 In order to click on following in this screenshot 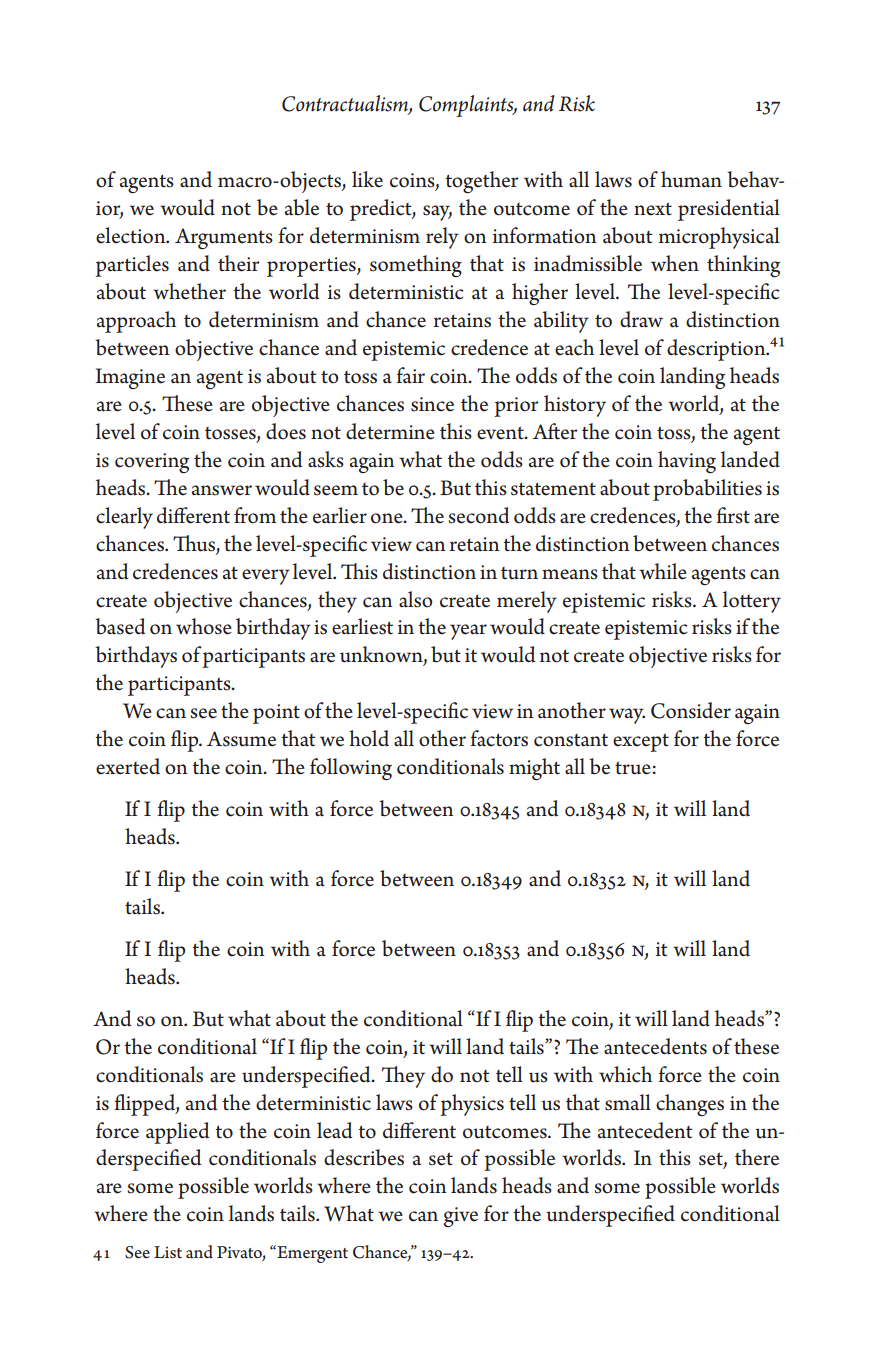, I will do `click(351, 769)`.
